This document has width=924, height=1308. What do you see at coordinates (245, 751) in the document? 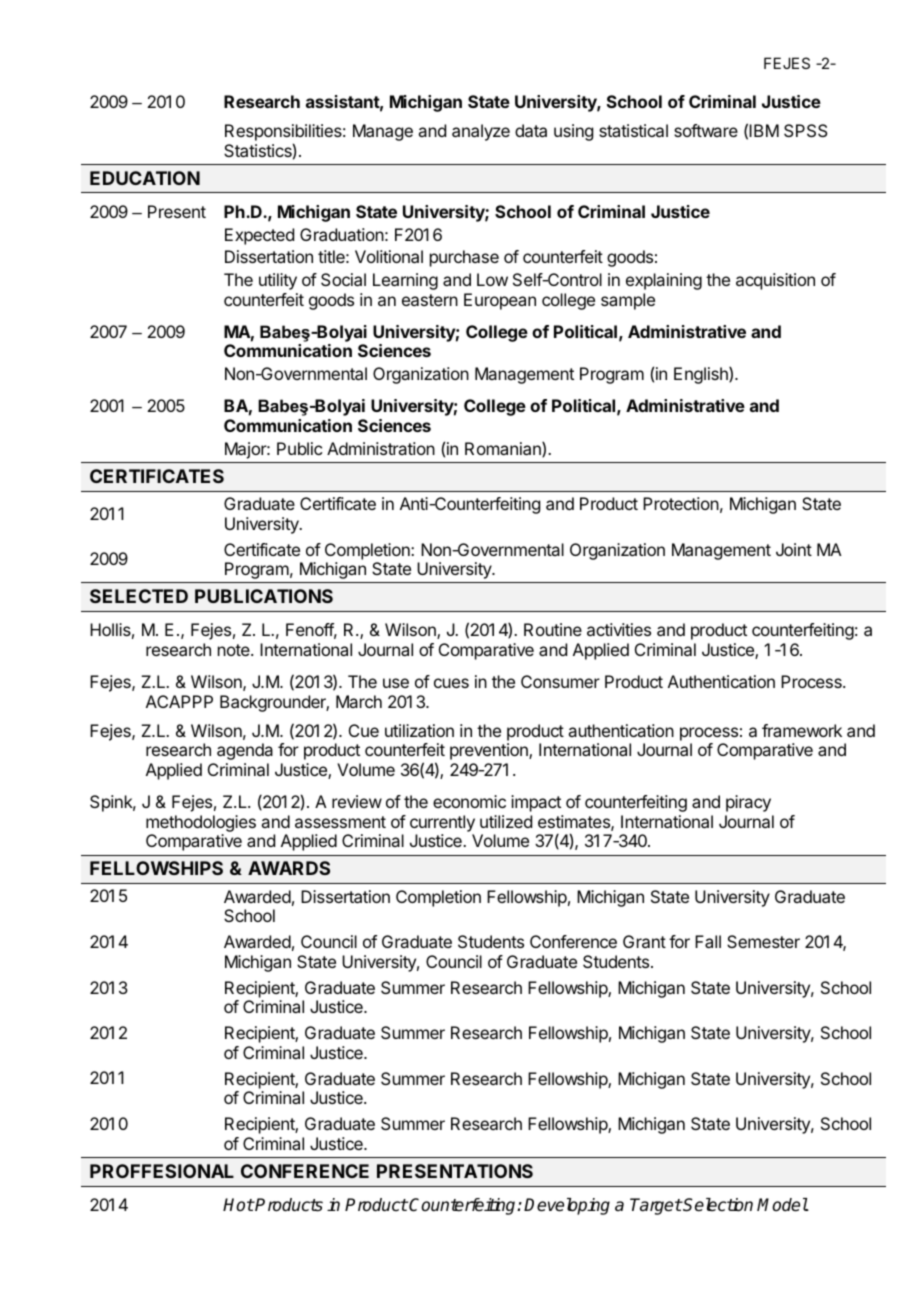
I see `agenda` at bounding box center [245, 751].
